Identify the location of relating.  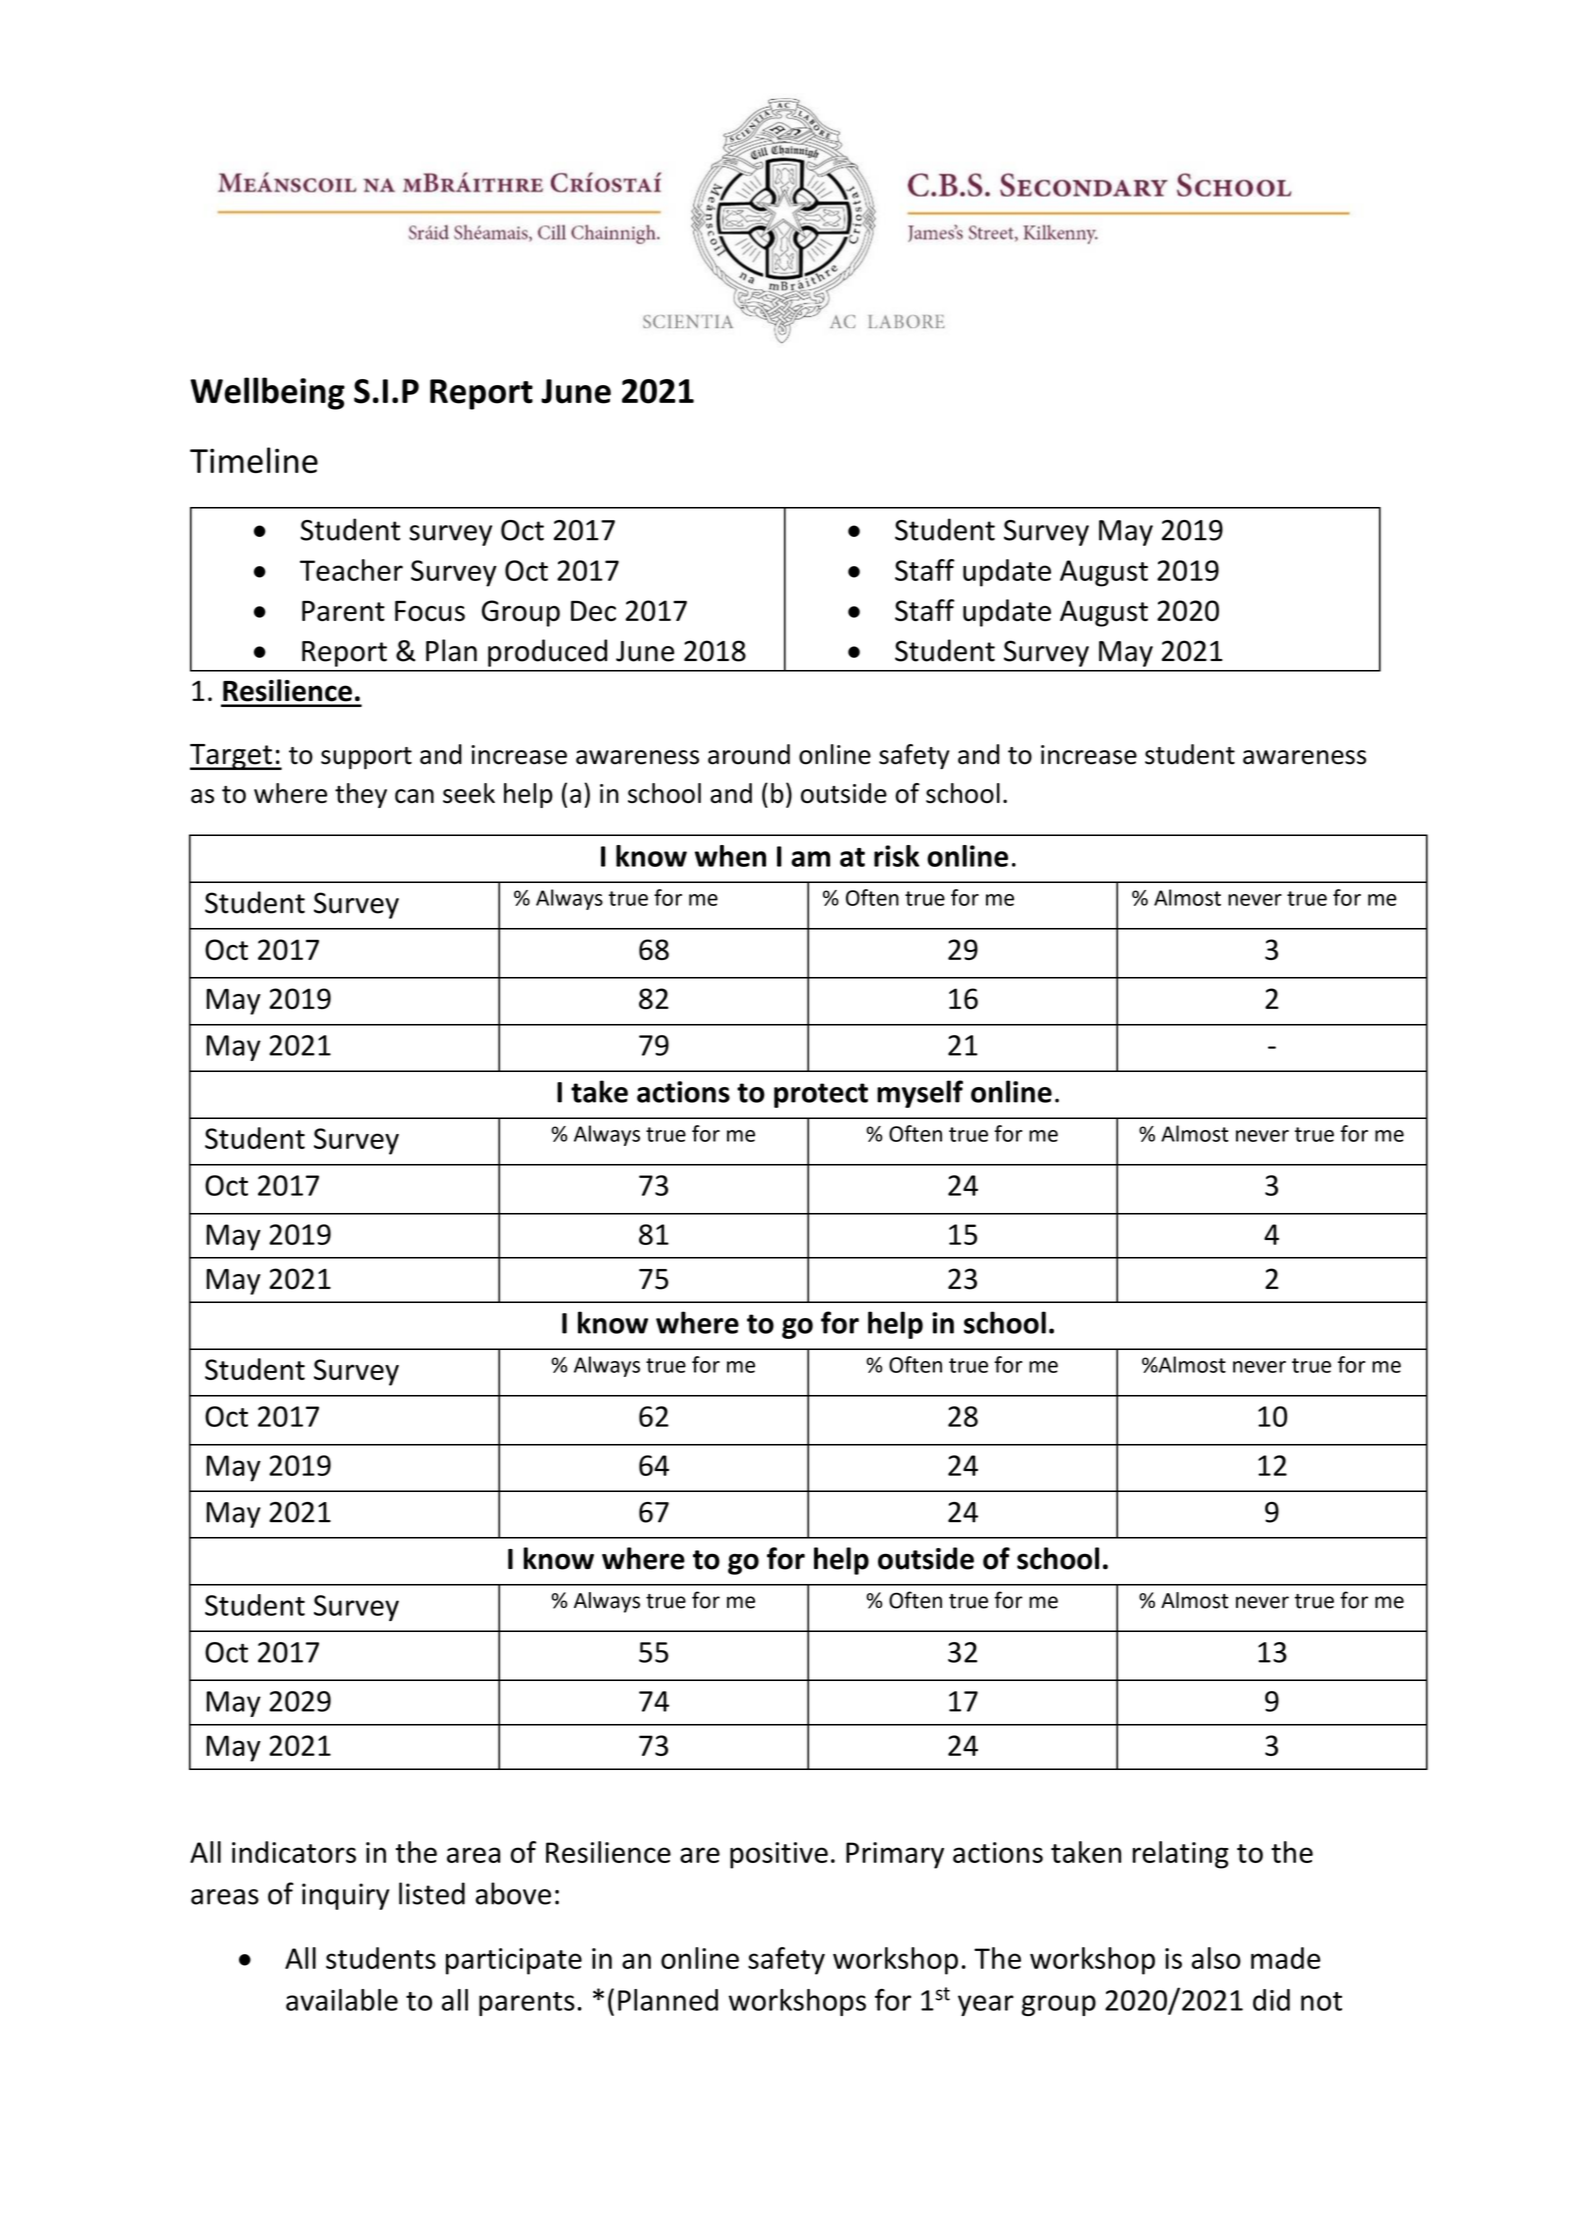
(1181, 1855).
